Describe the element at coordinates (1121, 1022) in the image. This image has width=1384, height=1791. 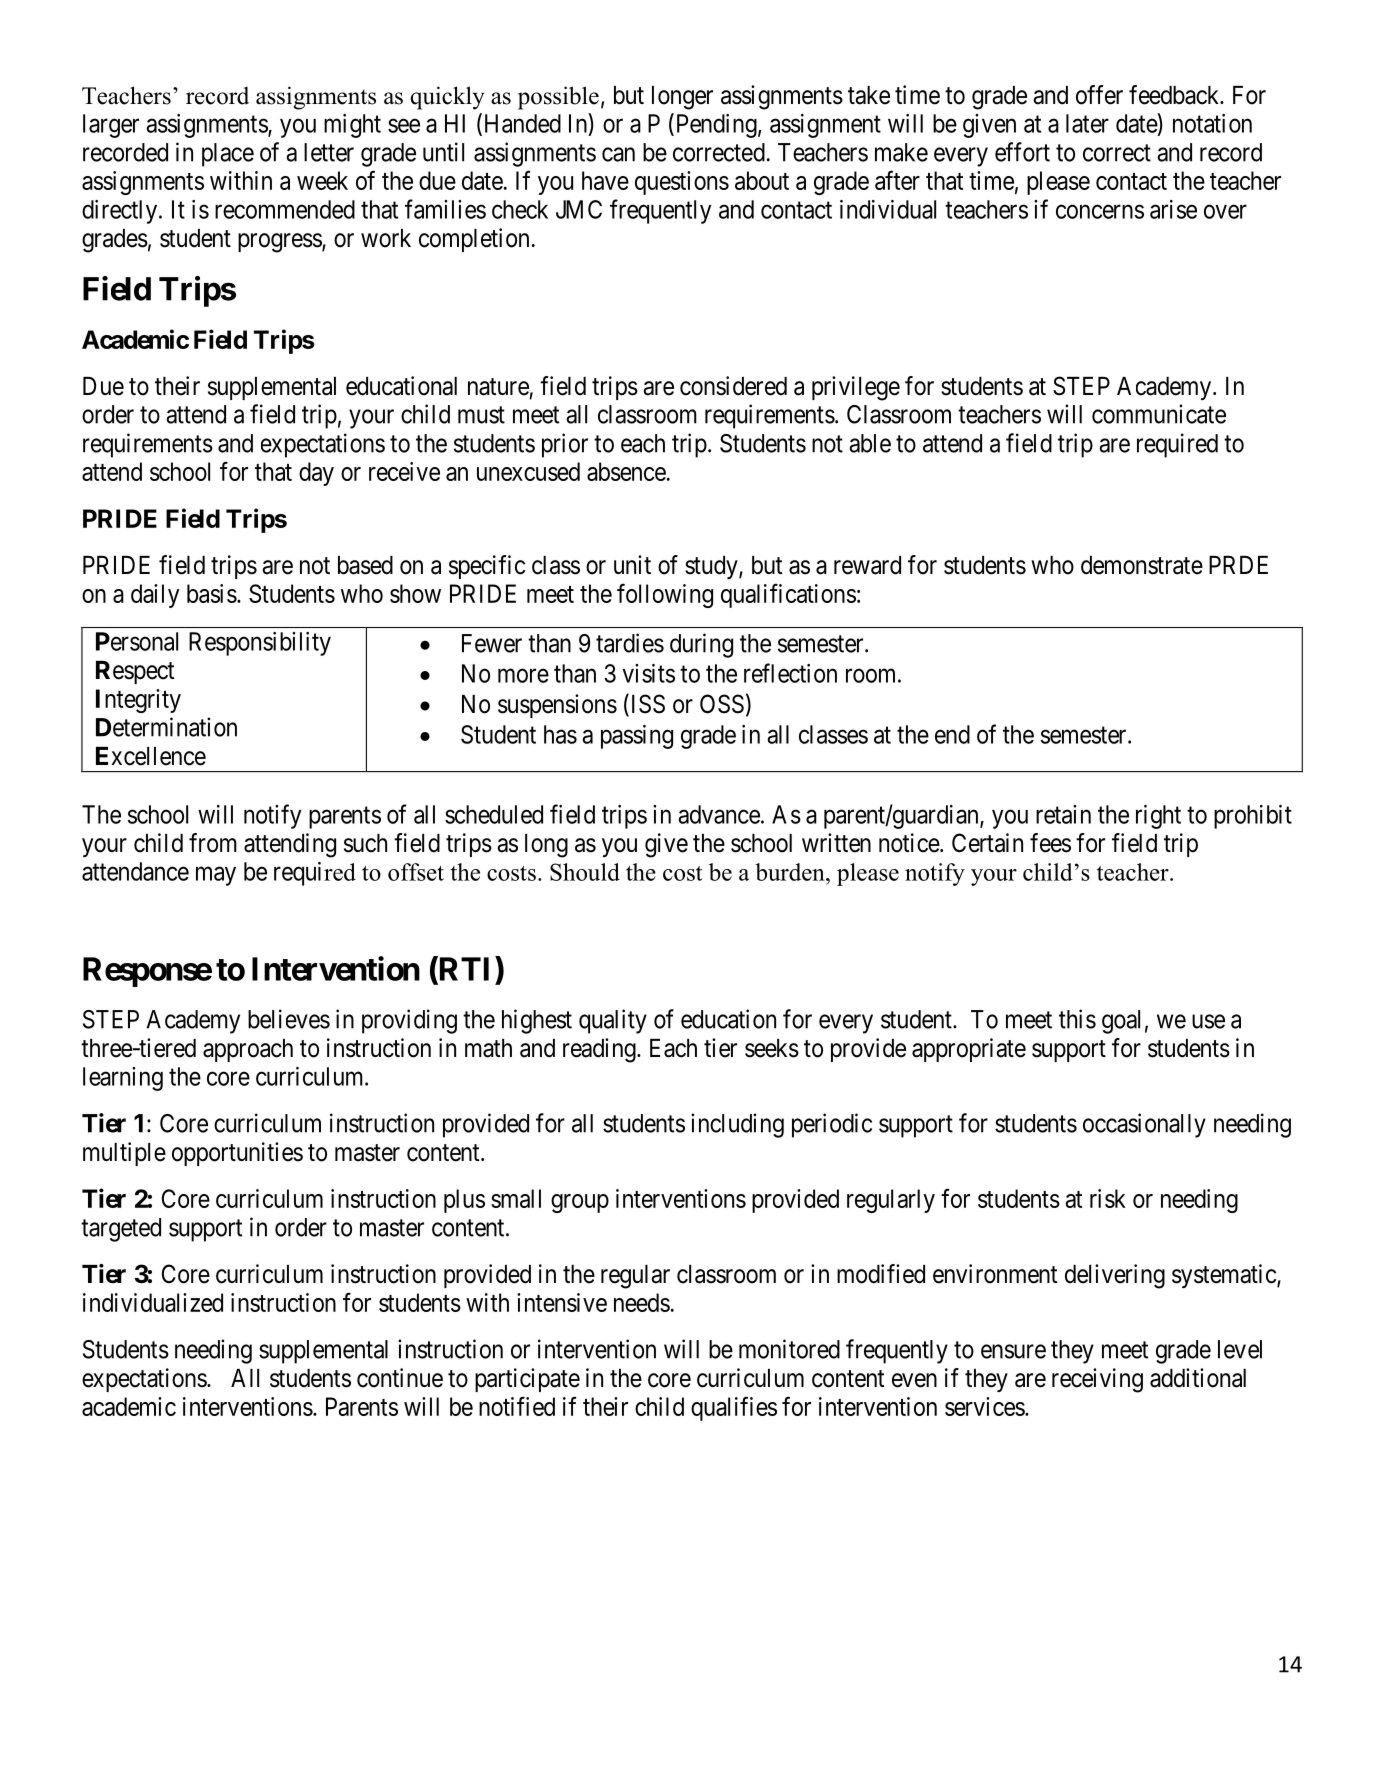
I see `goal` at that location.
